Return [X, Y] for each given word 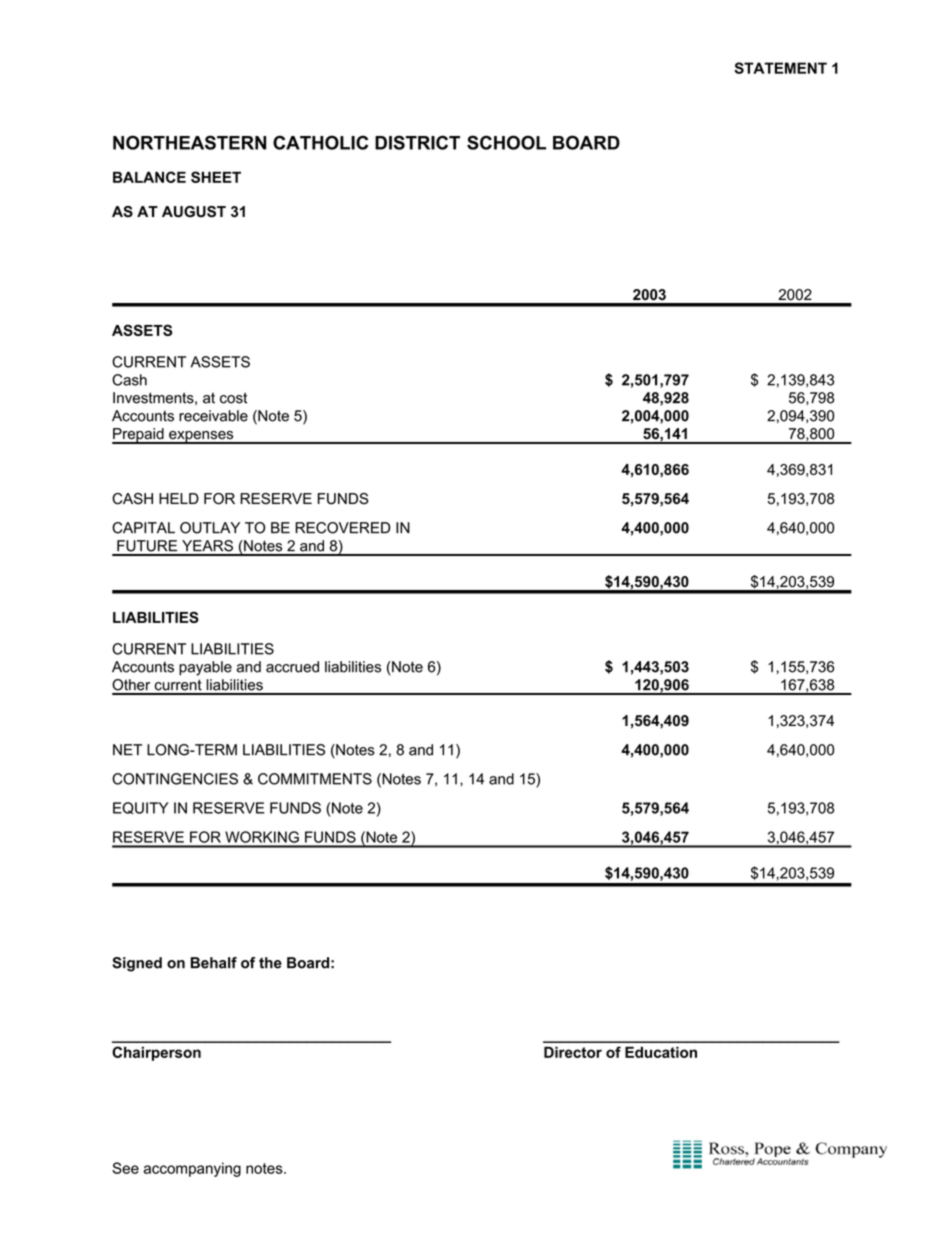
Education [661, 1052]
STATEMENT [780, 68]
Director [573, 1052]
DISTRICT [417, 142]
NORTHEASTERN [189, 142]
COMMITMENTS [315, 779]
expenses [201, 437]
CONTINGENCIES [175, 779]
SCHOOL [506, 142]
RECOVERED [342, 528]
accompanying [192, 1169]
